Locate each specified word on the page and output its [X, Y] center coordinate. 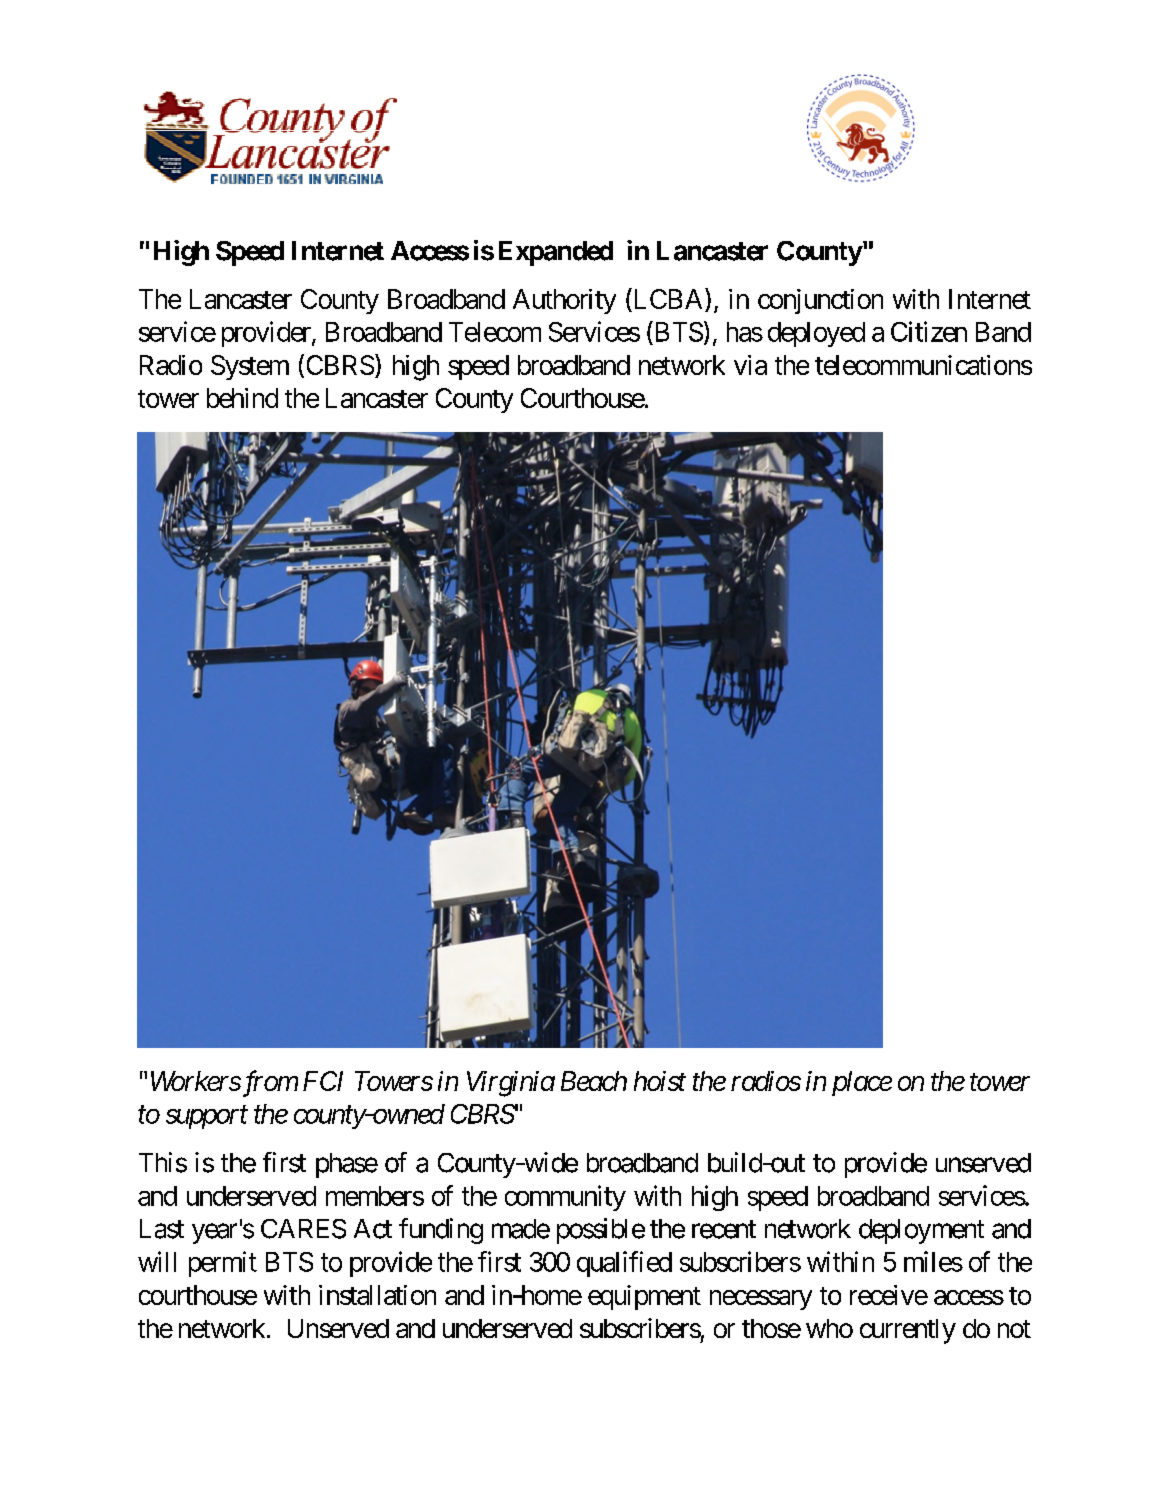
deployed [816, 334]
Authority [564, 301]
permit [223, 1264]
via [750, 365]
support [207, 1117]
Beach [594, 1081]
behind [242, 398]
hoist [660, 1081]
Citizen [929, 331]
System [250, 367]
